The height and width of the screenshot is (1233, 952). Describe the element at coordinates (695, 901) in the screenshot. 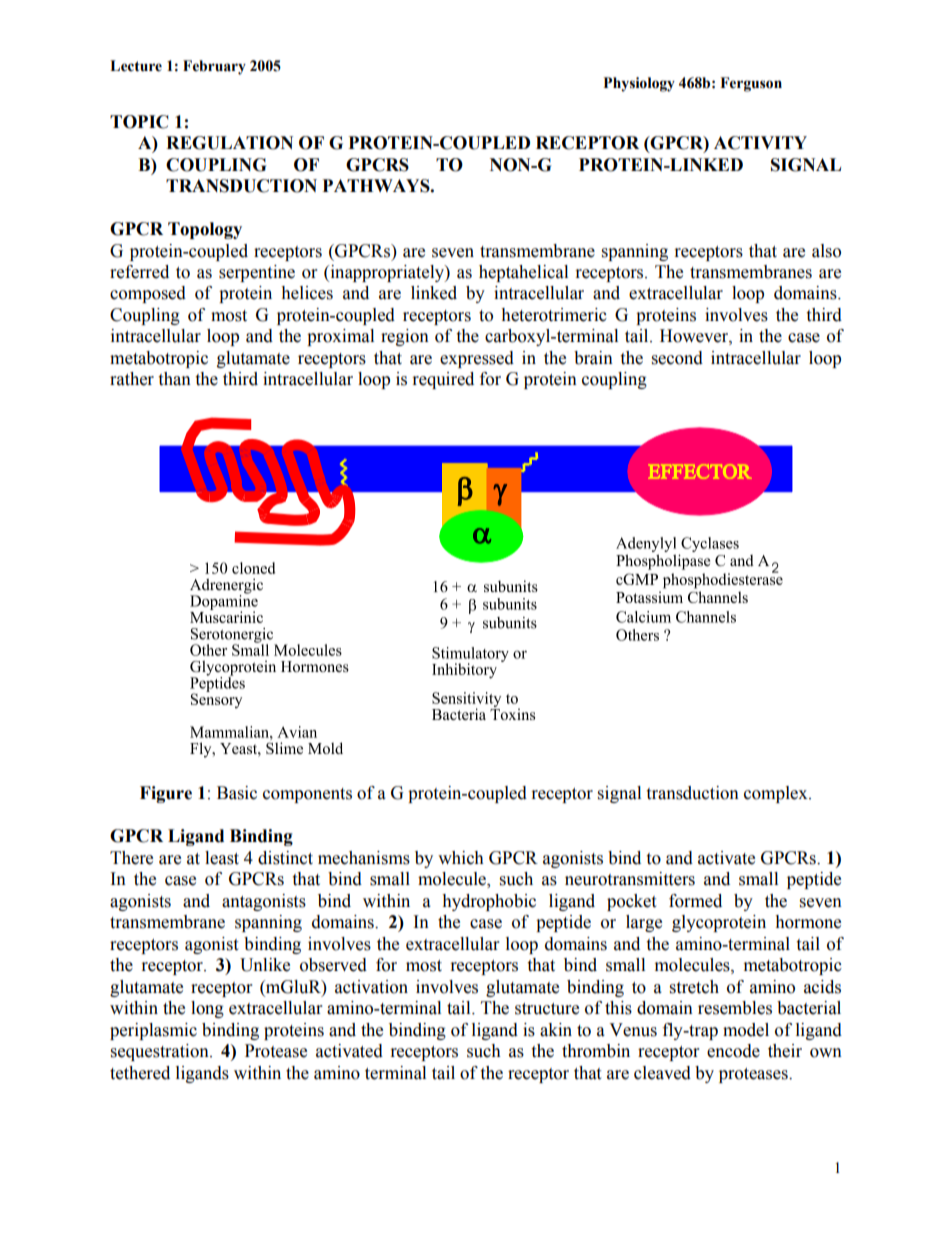

I see `formed` at that location.
